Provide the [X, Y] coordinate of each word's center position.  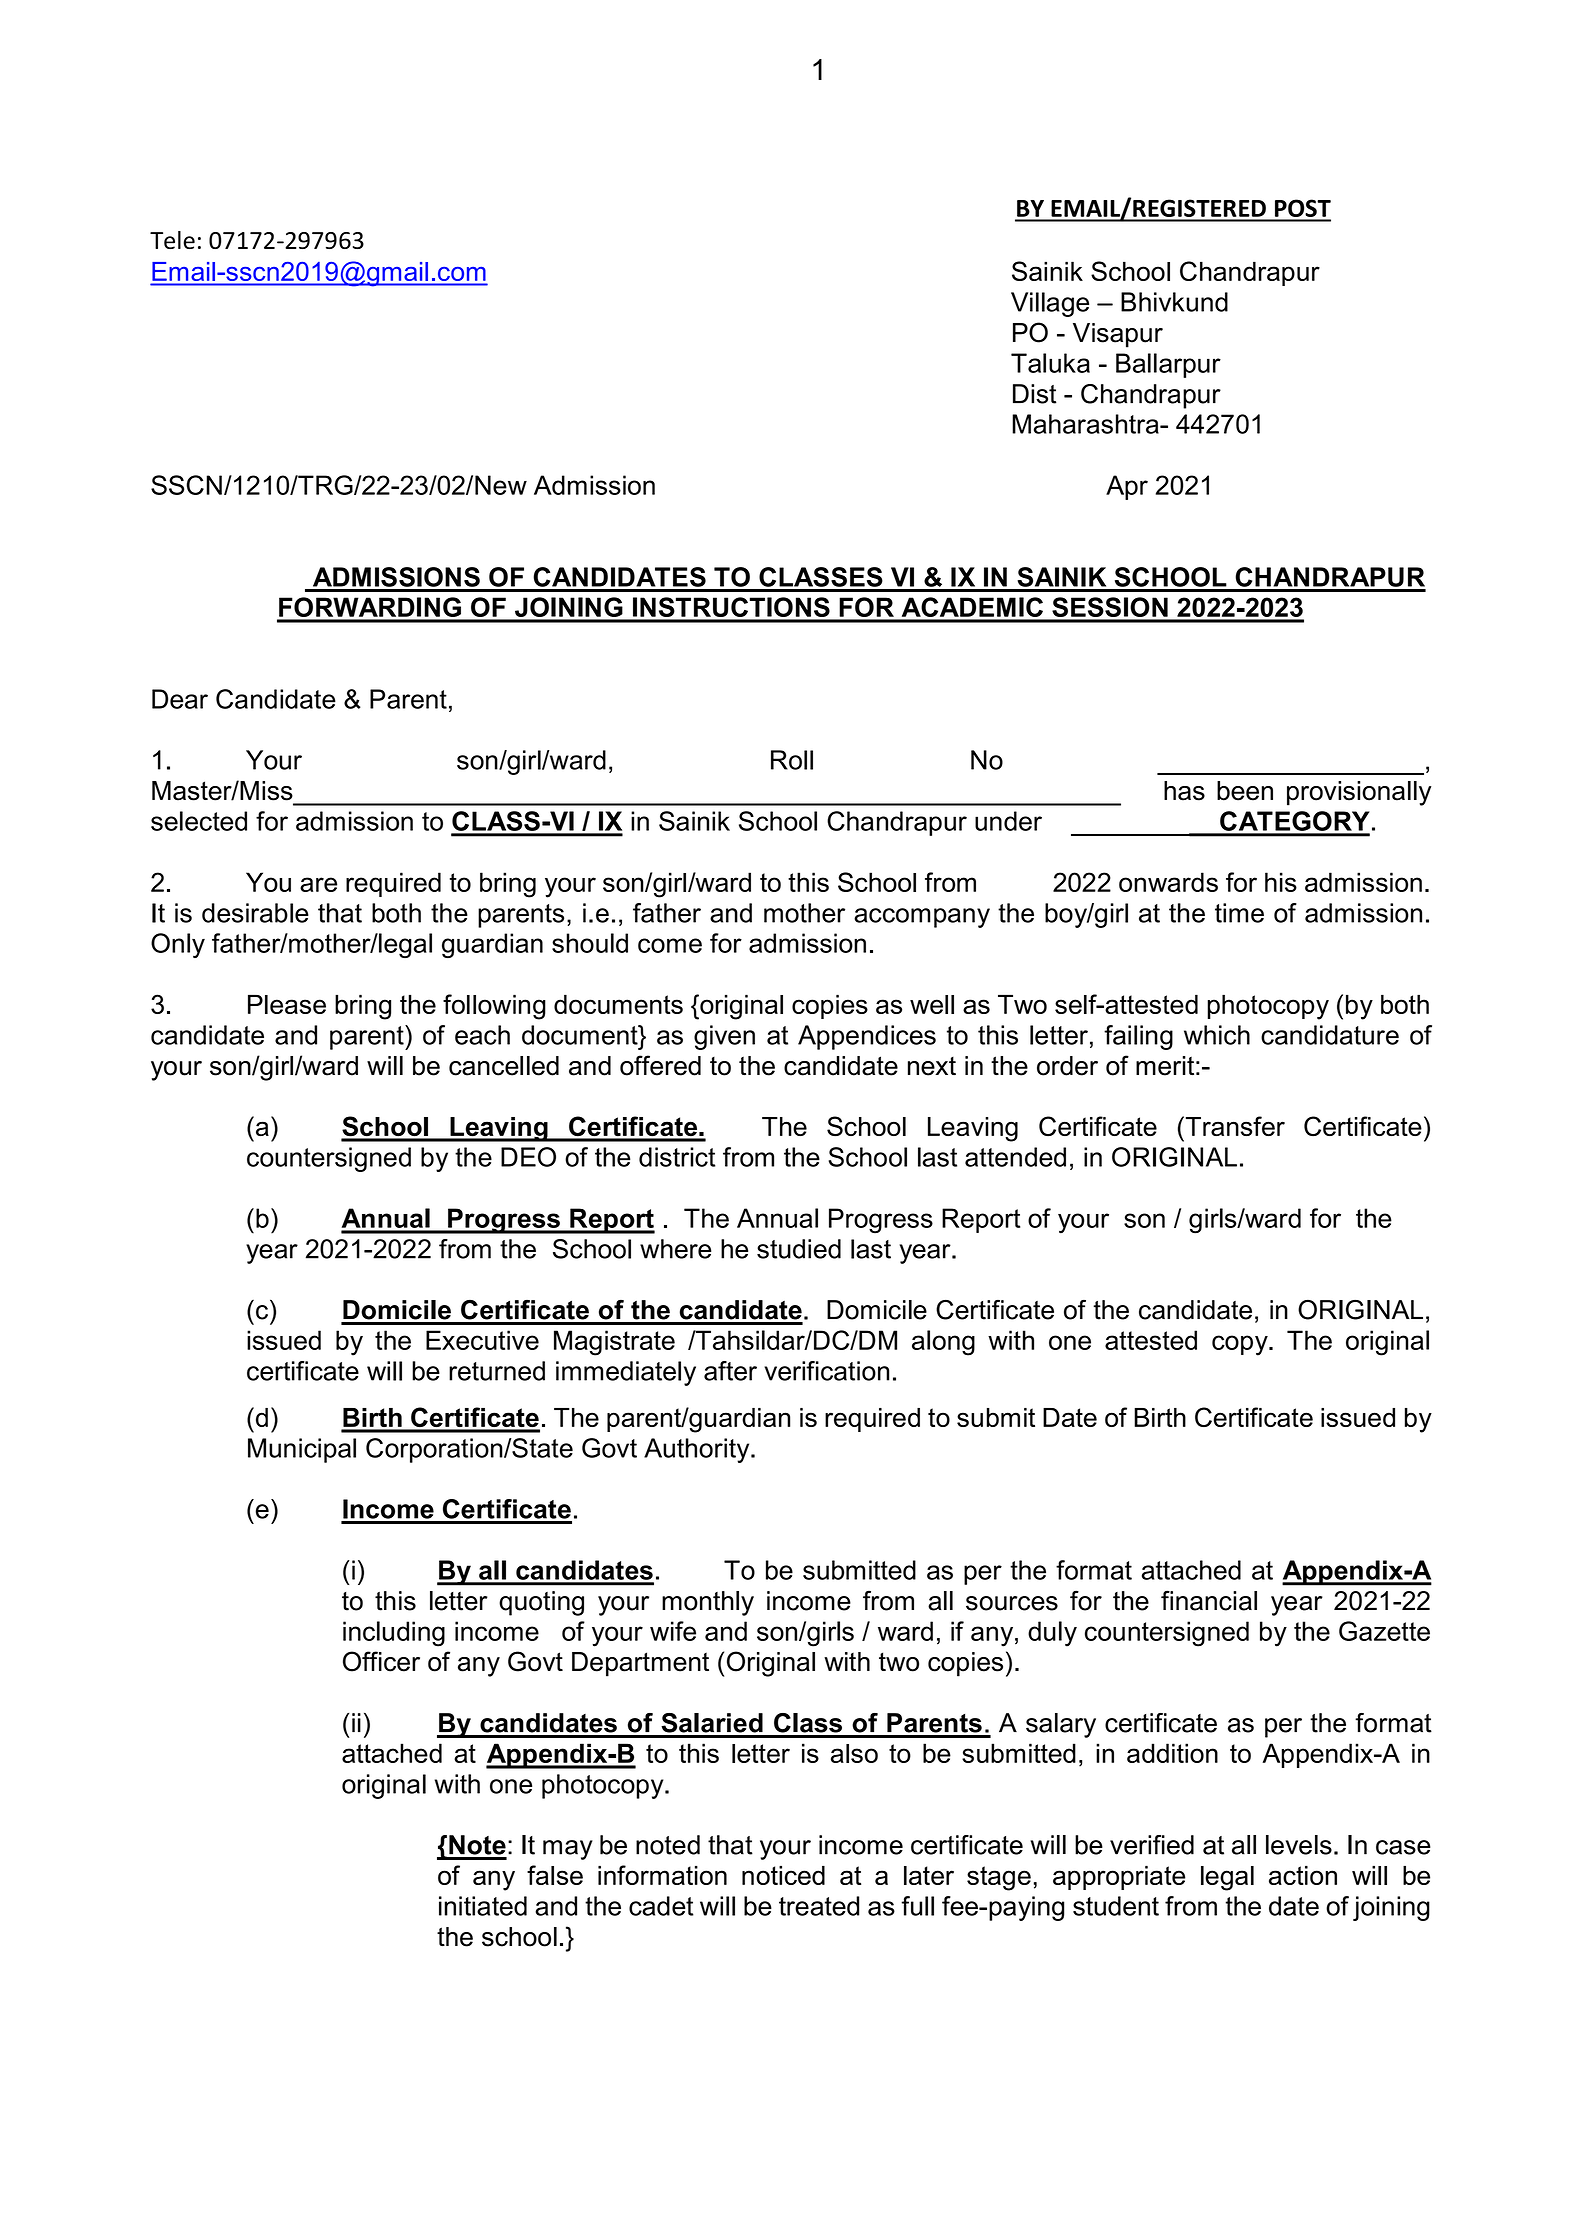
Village [1050, 304]
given [724, 1037]
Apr [1127, 487]
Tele [172, 240]
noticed [783, 1875]
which [1217, 1035]
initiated [483, 1906]
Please [287, 1004]
